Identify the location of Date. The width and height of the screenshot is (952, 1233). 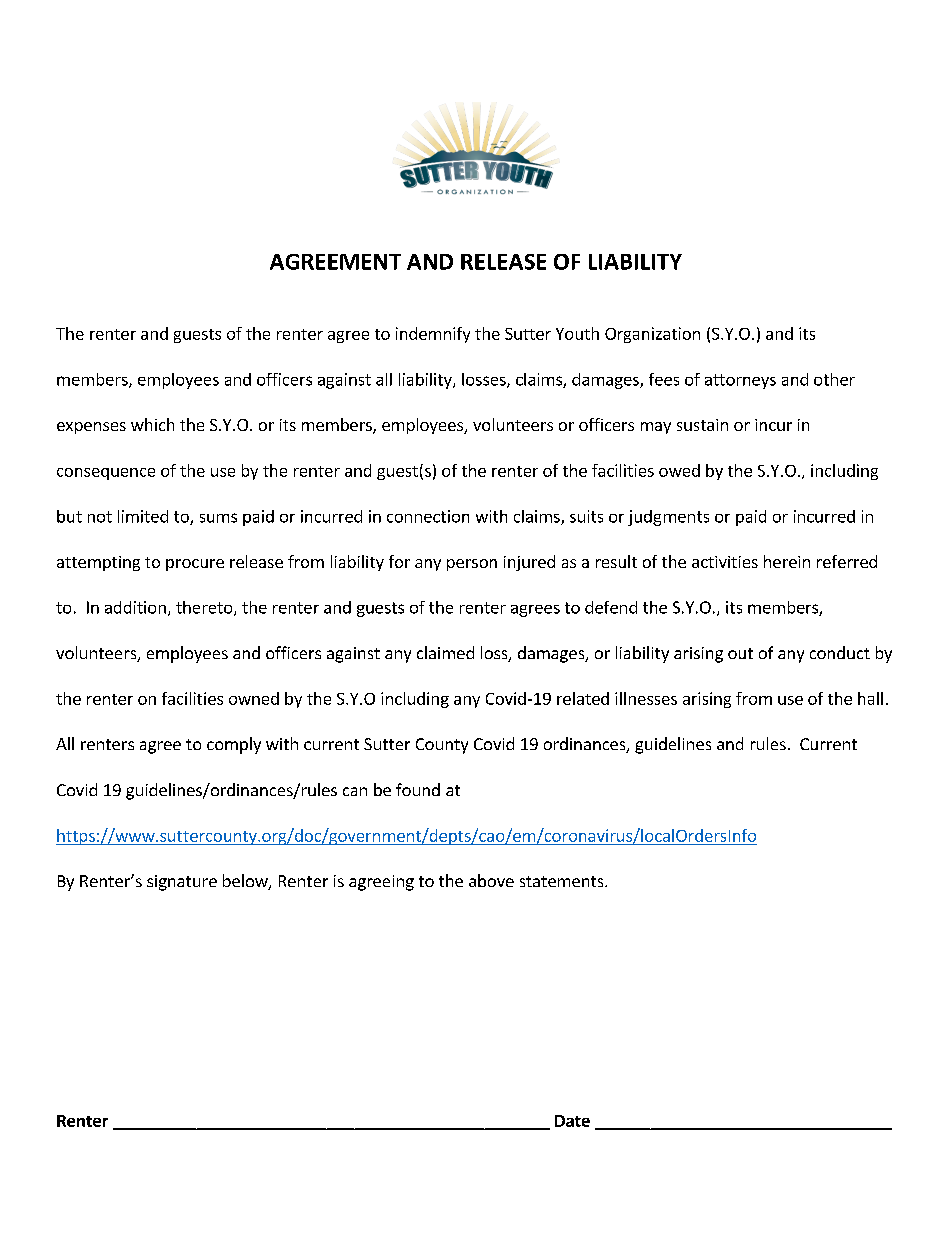
(572, 1121).
